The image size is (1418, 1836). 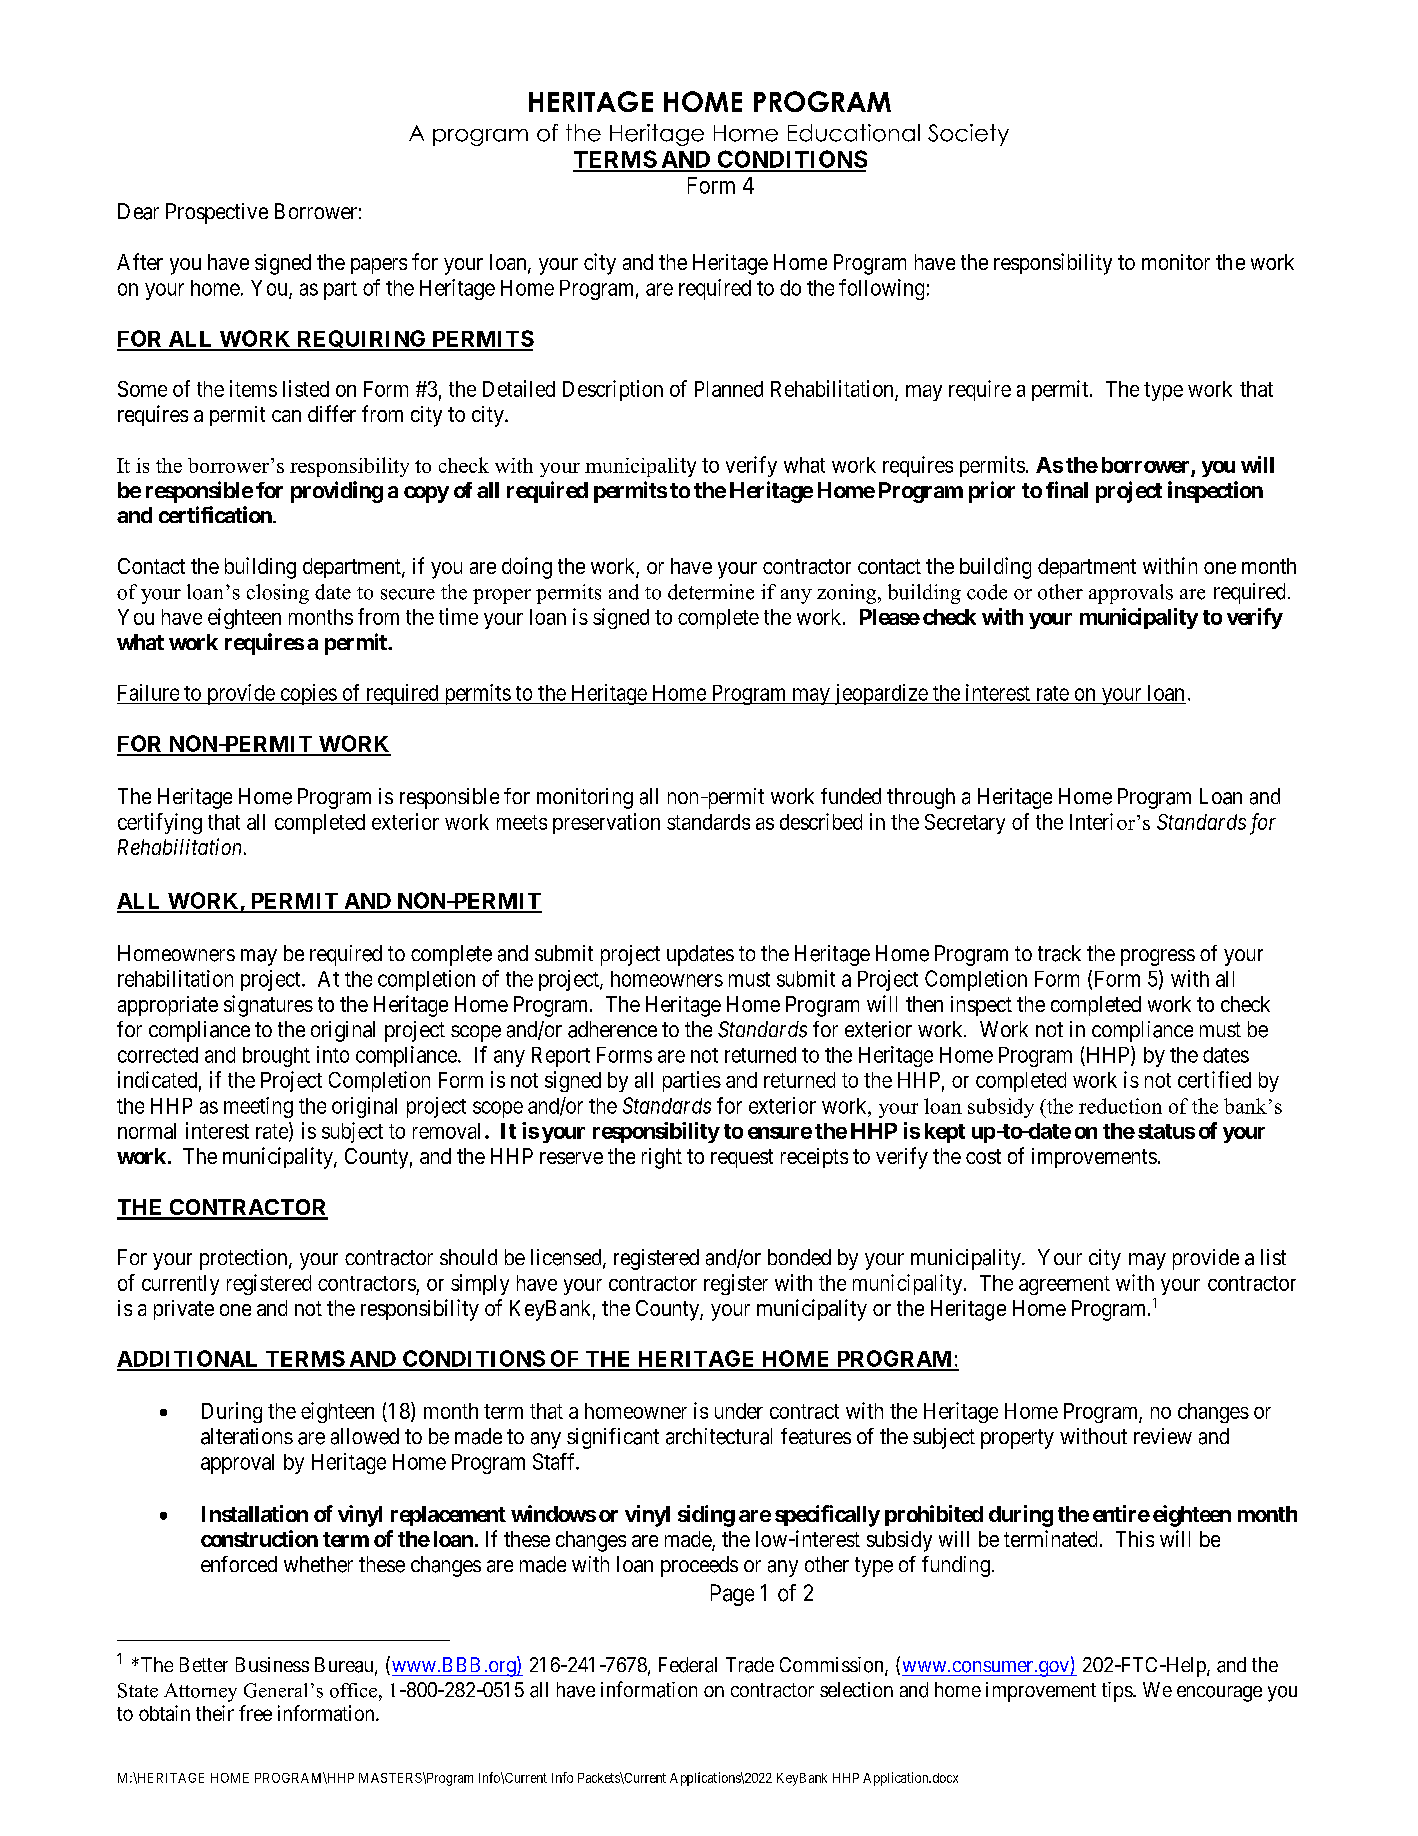 What do you see at coordinates (1120, 1106) in the document?
I see `reduction` at bounding box center [1120, 1106].
